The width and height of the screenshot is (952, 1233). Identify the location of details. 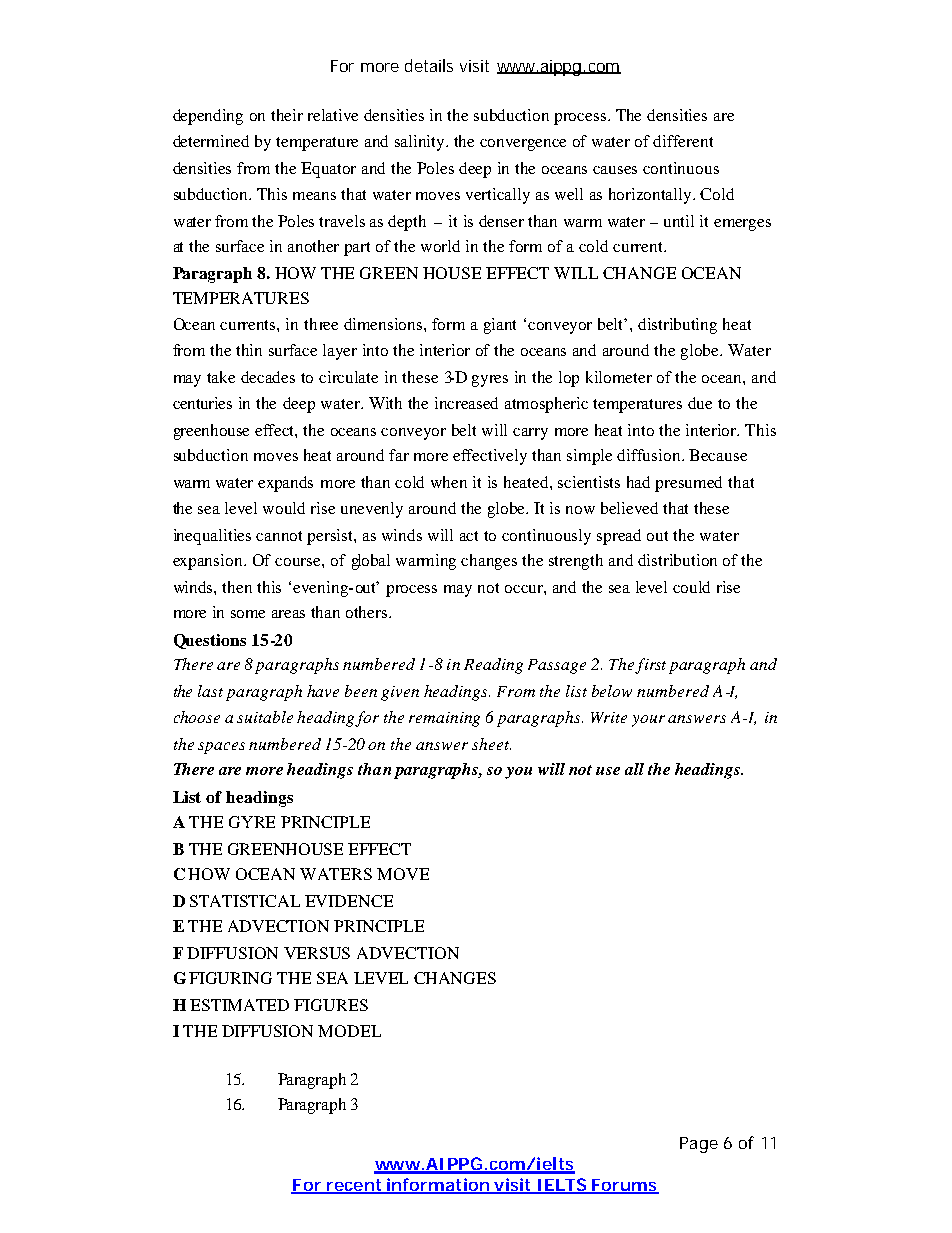
(429, 65).
